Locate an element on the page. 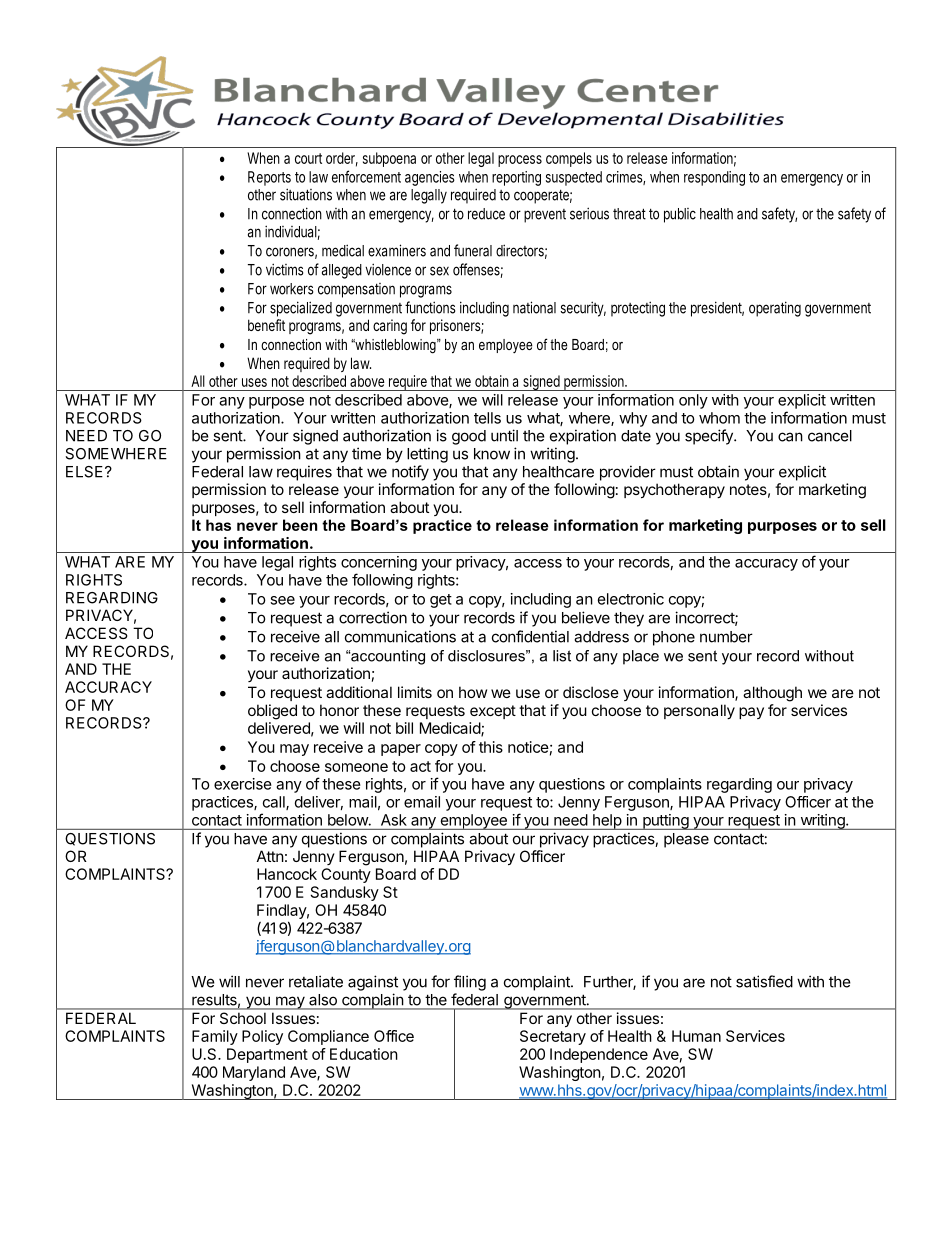 The height and width of the page is (1233, 952). agencies is located at coordinates (430, 178).
